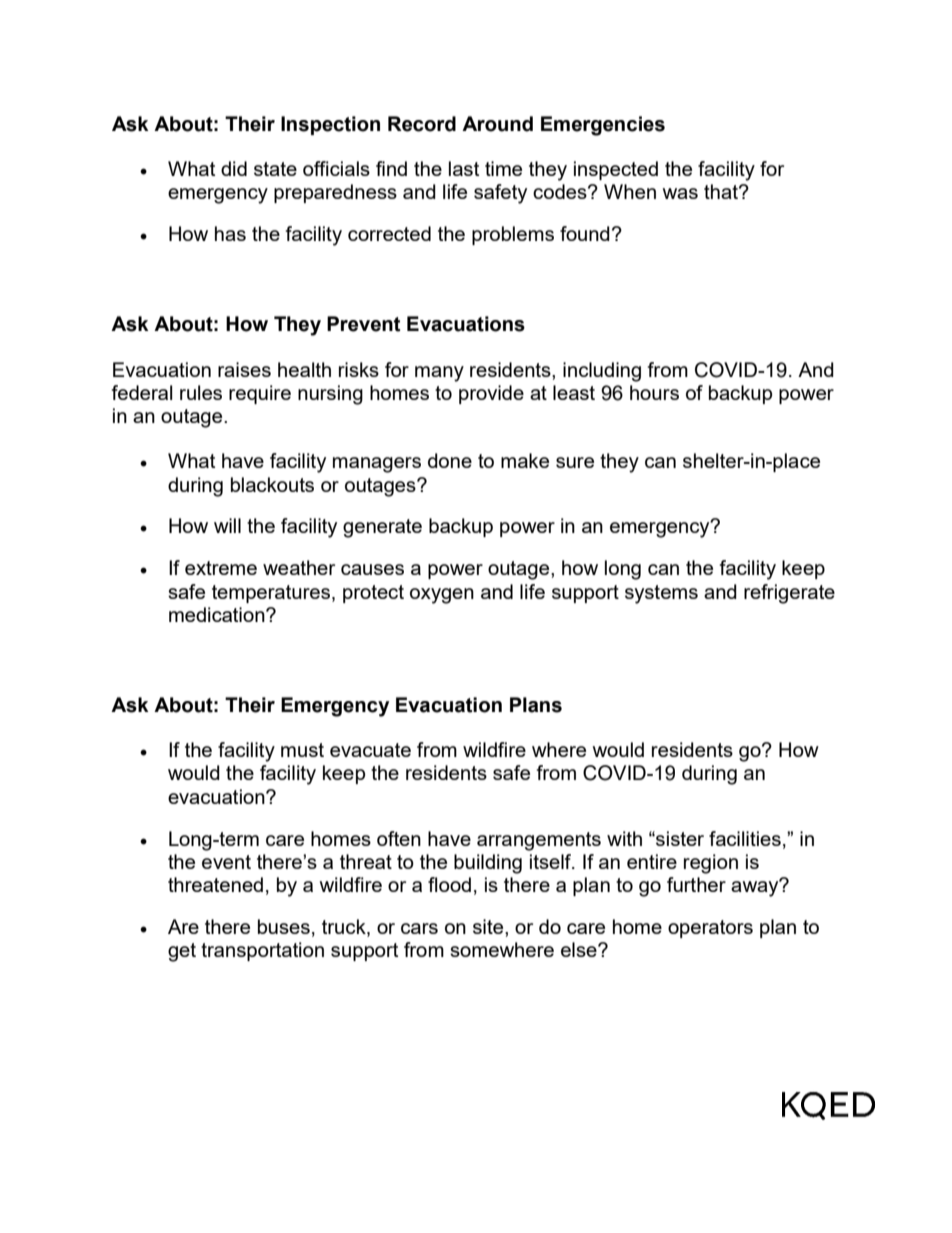 This document has width=952, height=1233. Describe the element at coordinates (654, 392) in the document. I see `hours` at that location.
